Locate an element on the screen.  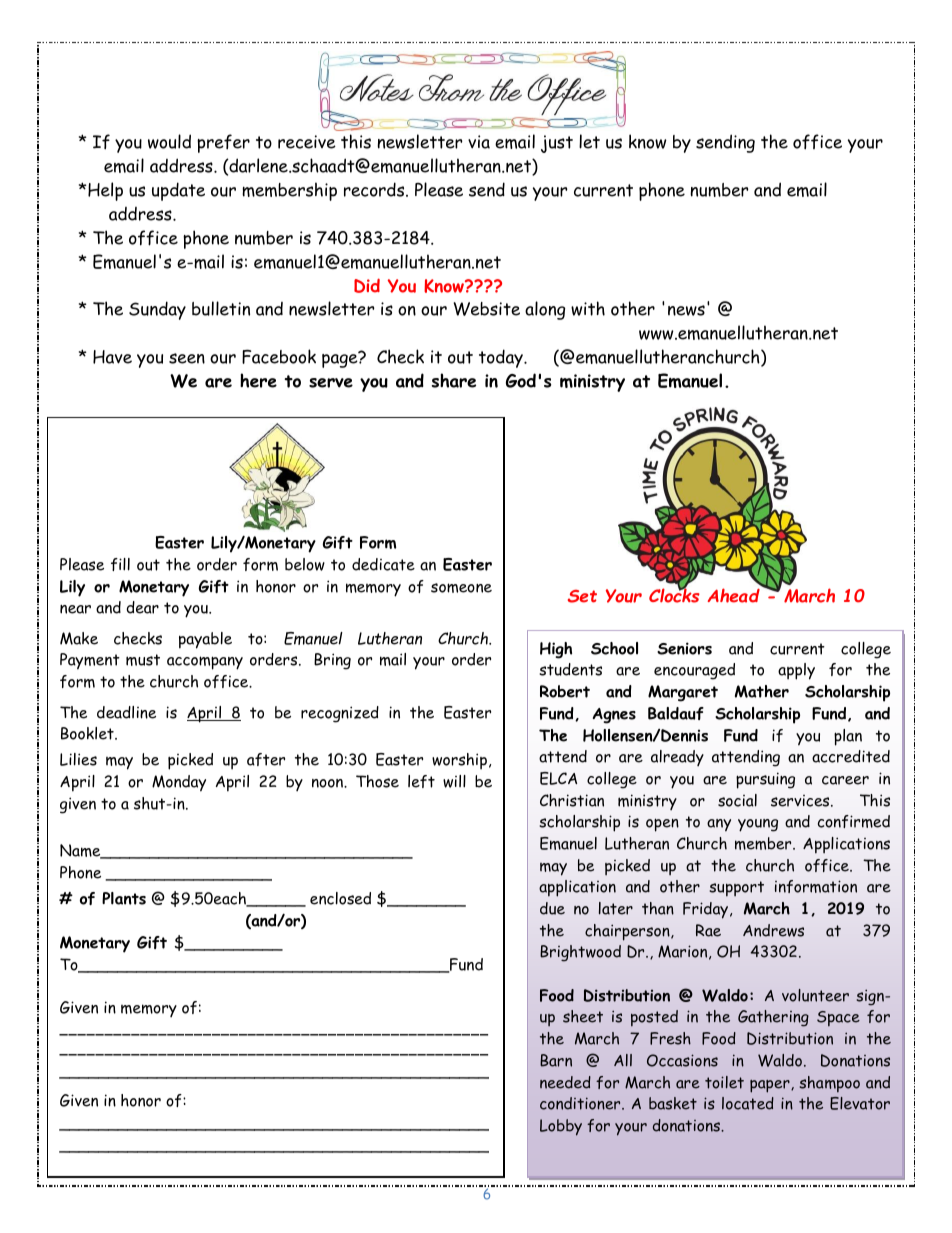
needed is located at coordinates (565, 1082).
